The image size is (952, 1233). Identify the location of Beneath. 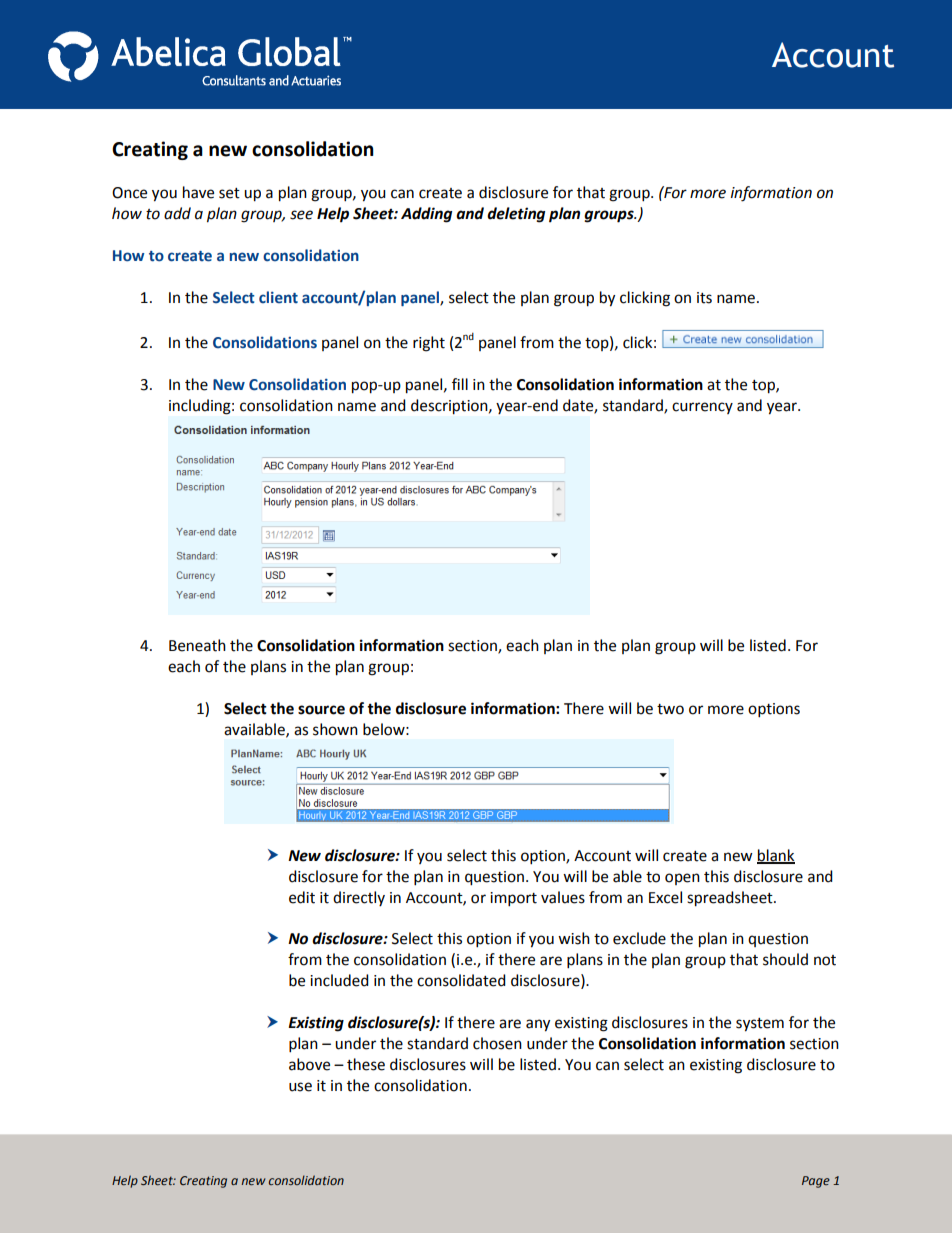
(197, 645).
